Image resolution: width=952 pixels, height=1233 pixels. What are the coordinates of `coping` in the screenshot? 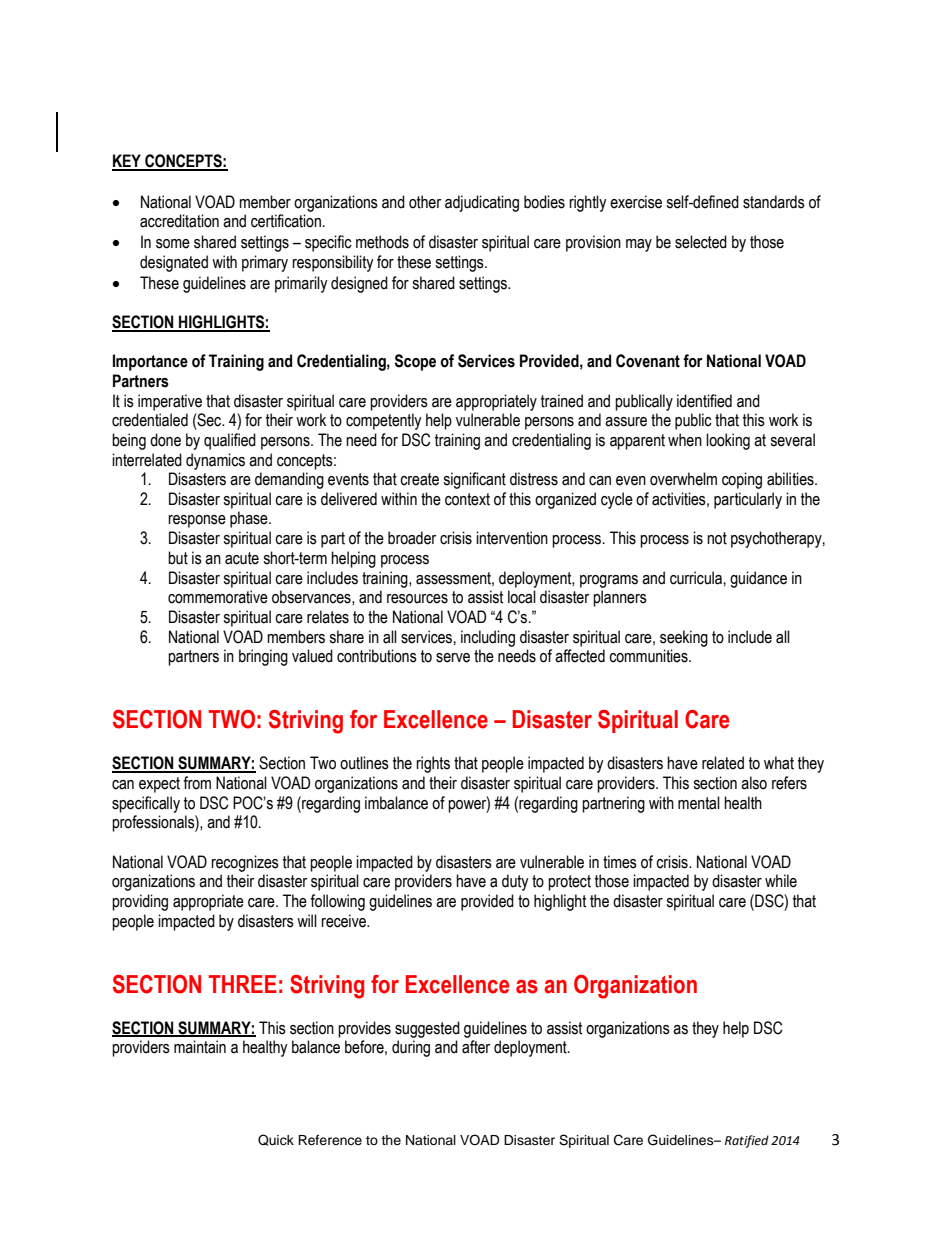 It's located at (742, 480).
